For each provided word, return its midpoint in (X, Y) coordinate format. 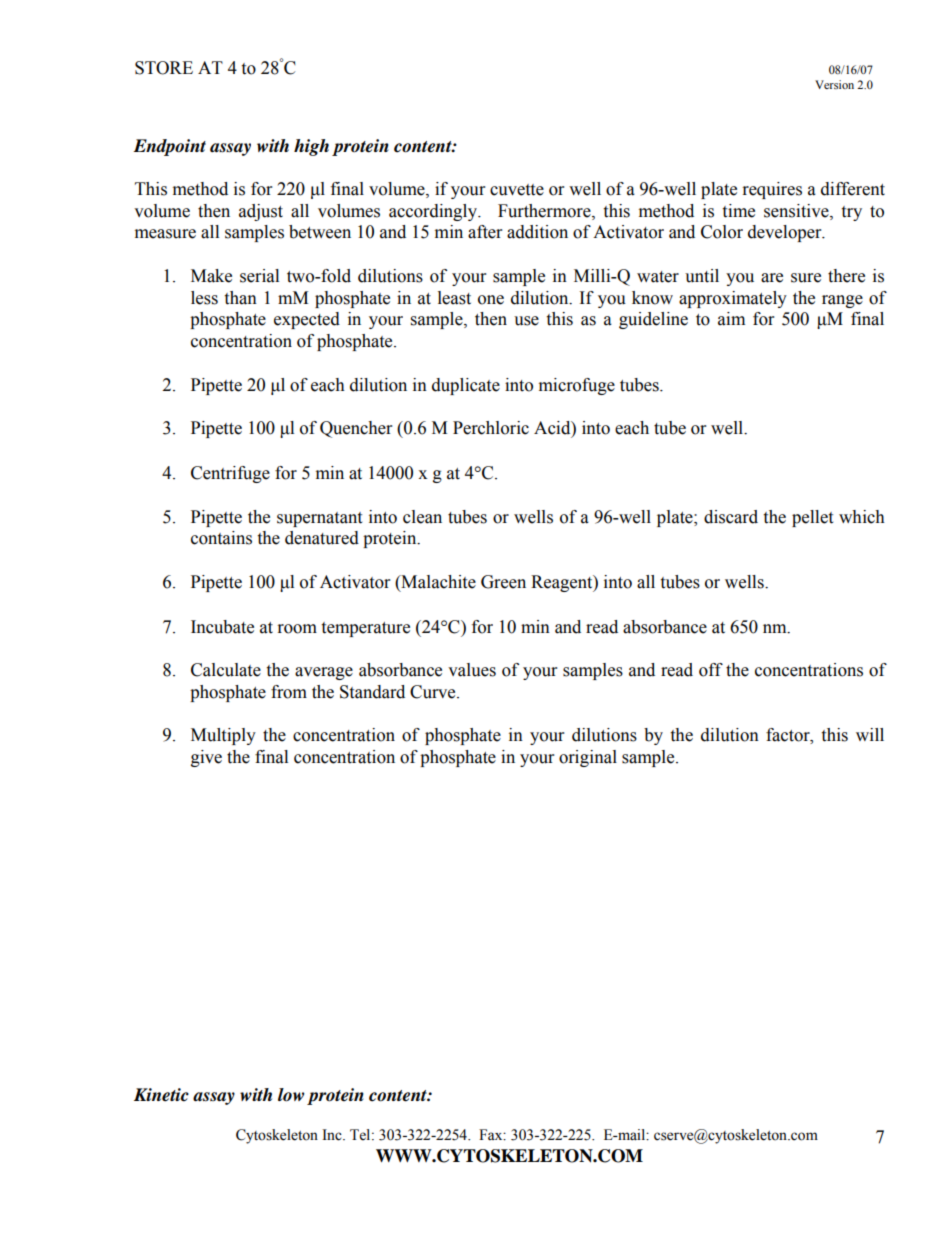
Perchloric (491, 428)
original (588, 758)
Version (834, 84)
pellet (812, 518)
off (711, 670)
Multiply (223, 736)
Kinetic (161, 1095)
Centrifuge (230, 474)
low (291, 1095)
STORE (164, 68)
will (870, 734)
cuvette (517, 190)
